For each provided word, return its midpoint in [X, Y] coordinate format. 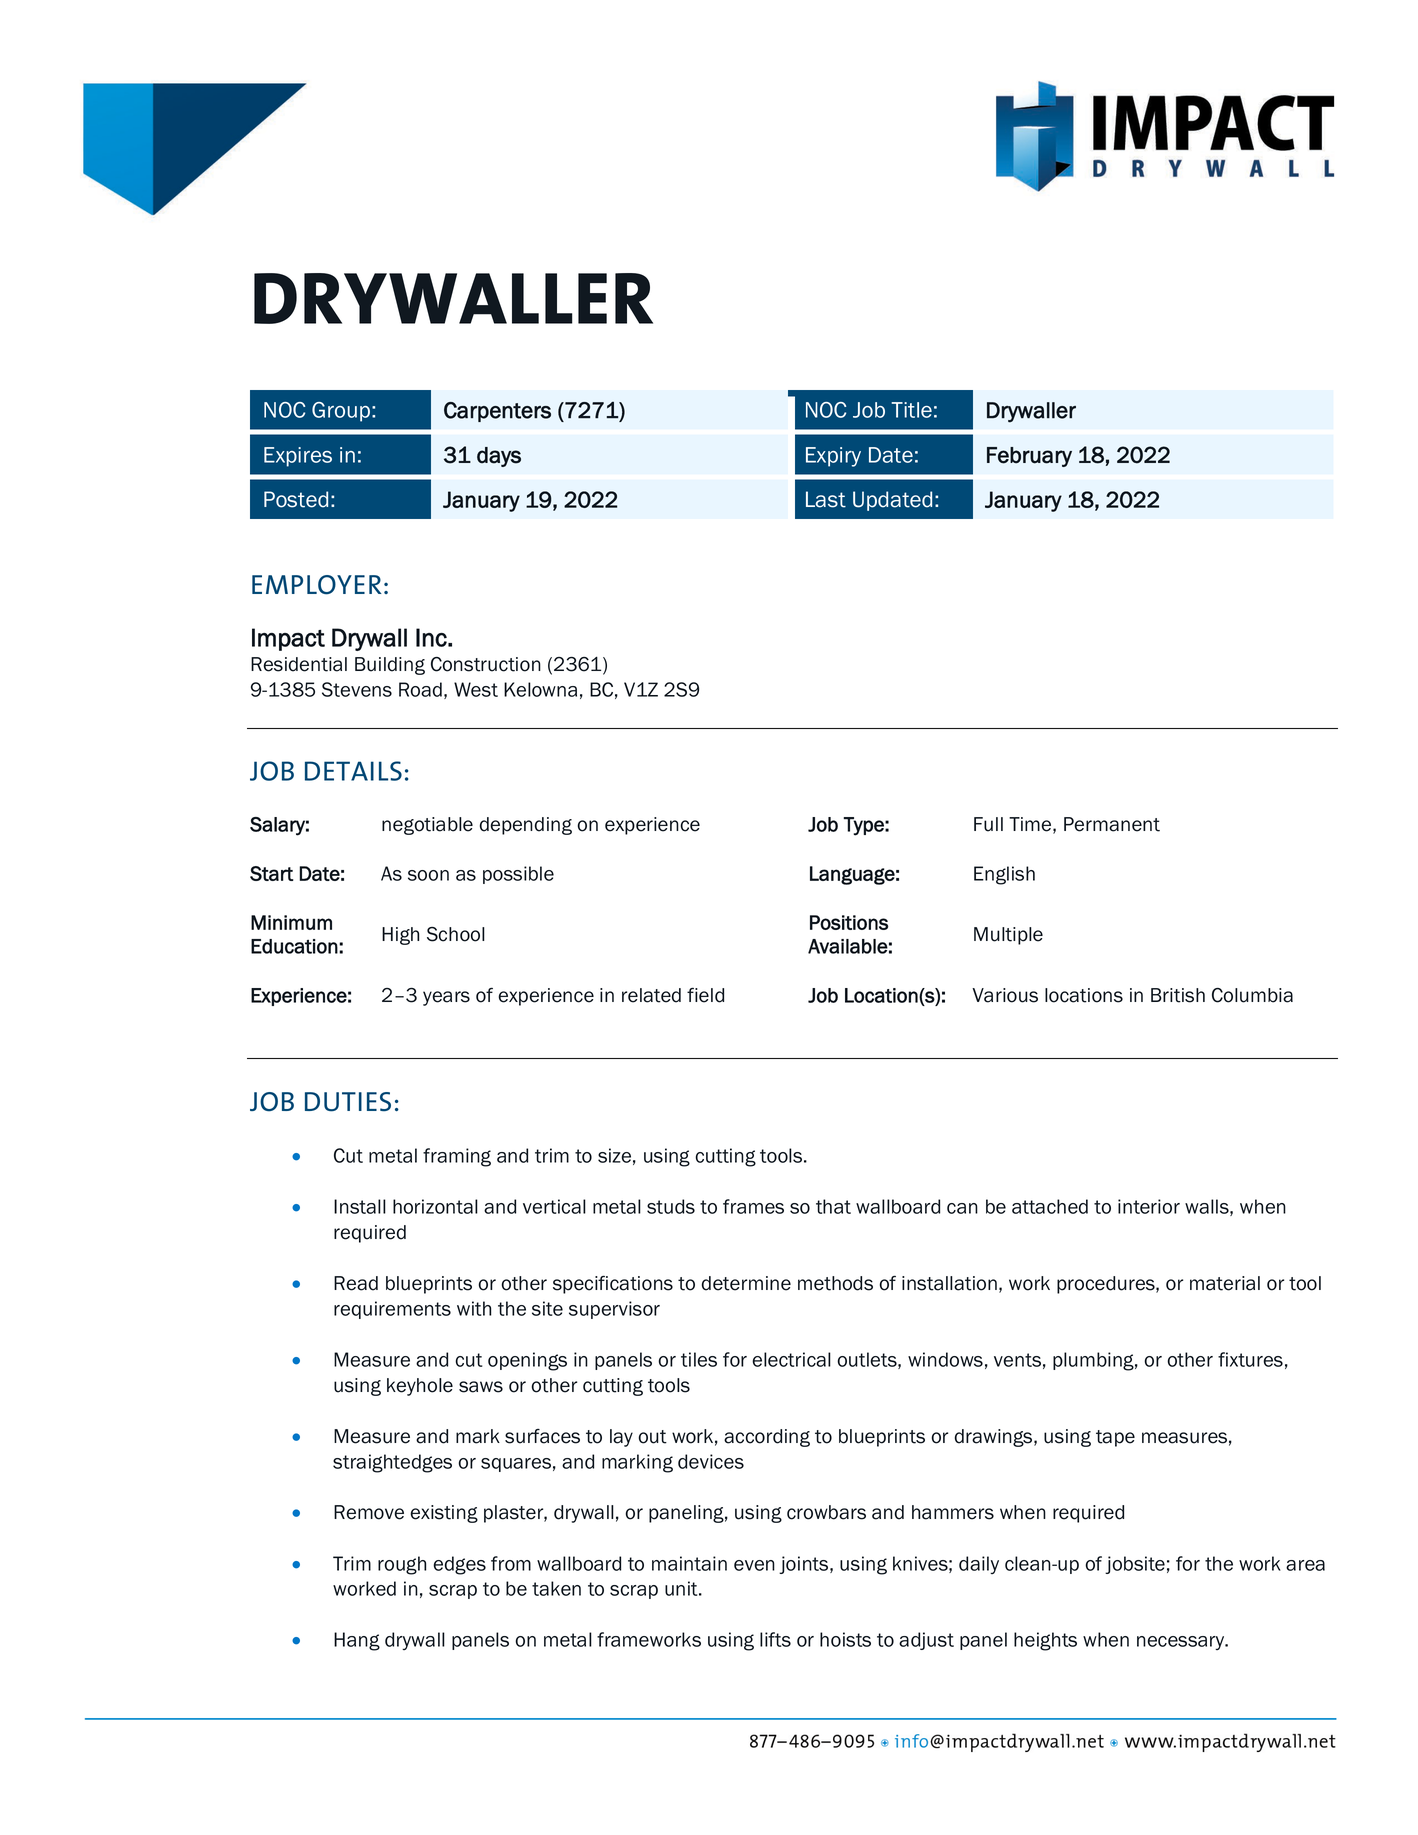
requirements [392, 1310]
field [705, 995]
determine [746, 1283]
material [1225, 1283]
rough [402, 1565]
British [1178, 995]
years [446, 998]
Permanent [1112, 824]
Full [988, 824]
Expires [298, 457]
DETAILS [353, 771]
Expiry [833, 457]
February [1029, 457]
